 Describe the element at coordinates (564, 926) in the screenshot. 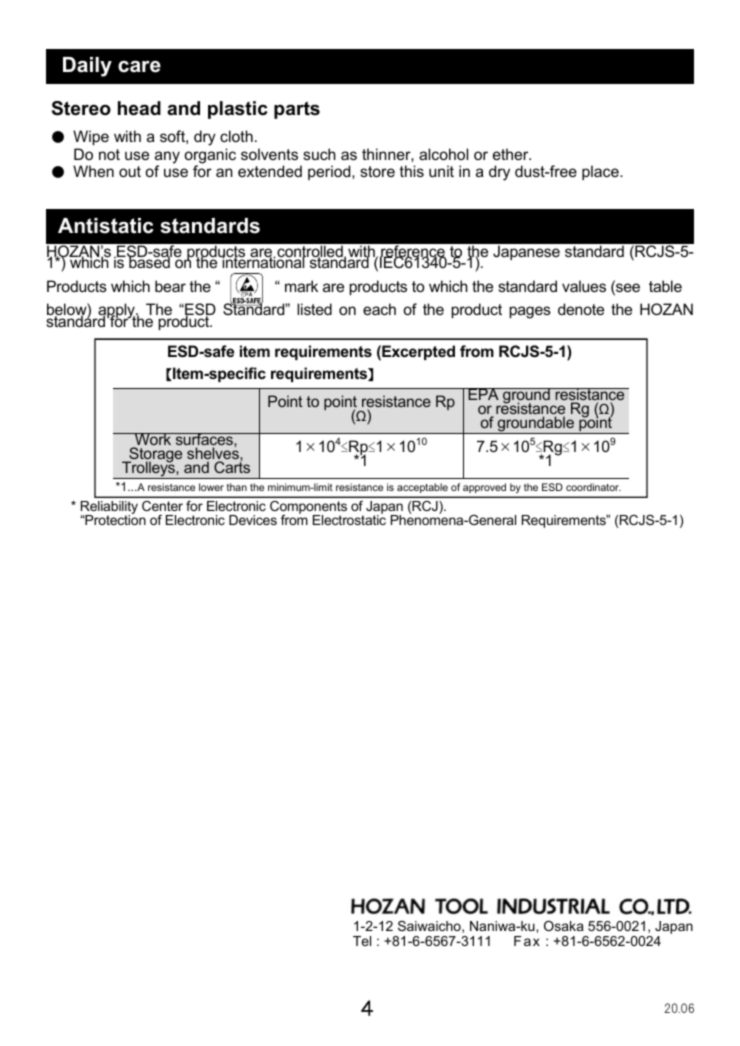

I see `Osaka` at that location.
